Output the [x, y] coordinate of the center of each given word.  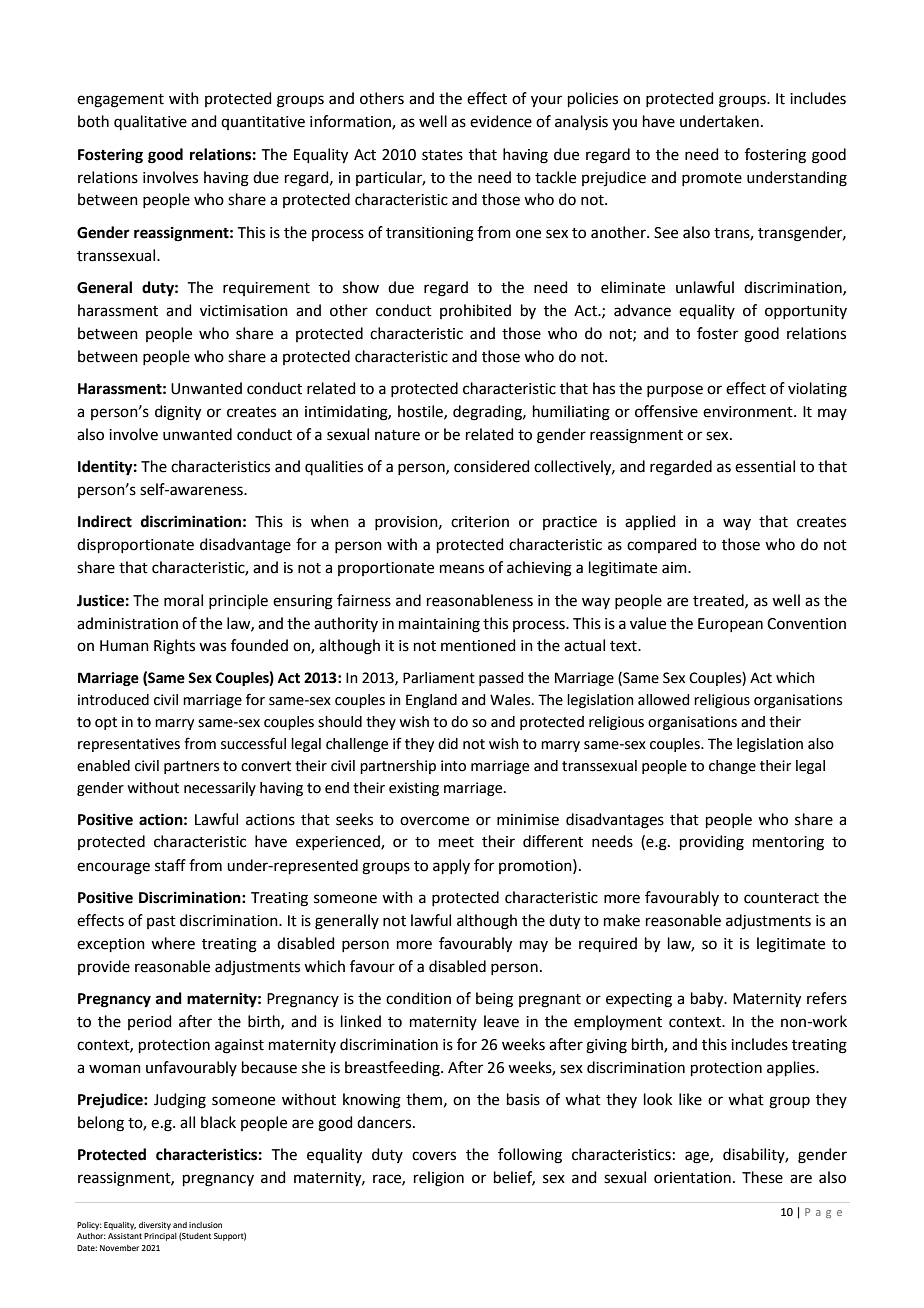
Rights [174, 647]
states [442, 155]
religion [439, 1179]
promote [712, 179]
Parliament [439, 678]
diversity [155, 1226]
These [762, 1177]
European [730, 625]
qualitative [150, 122]
